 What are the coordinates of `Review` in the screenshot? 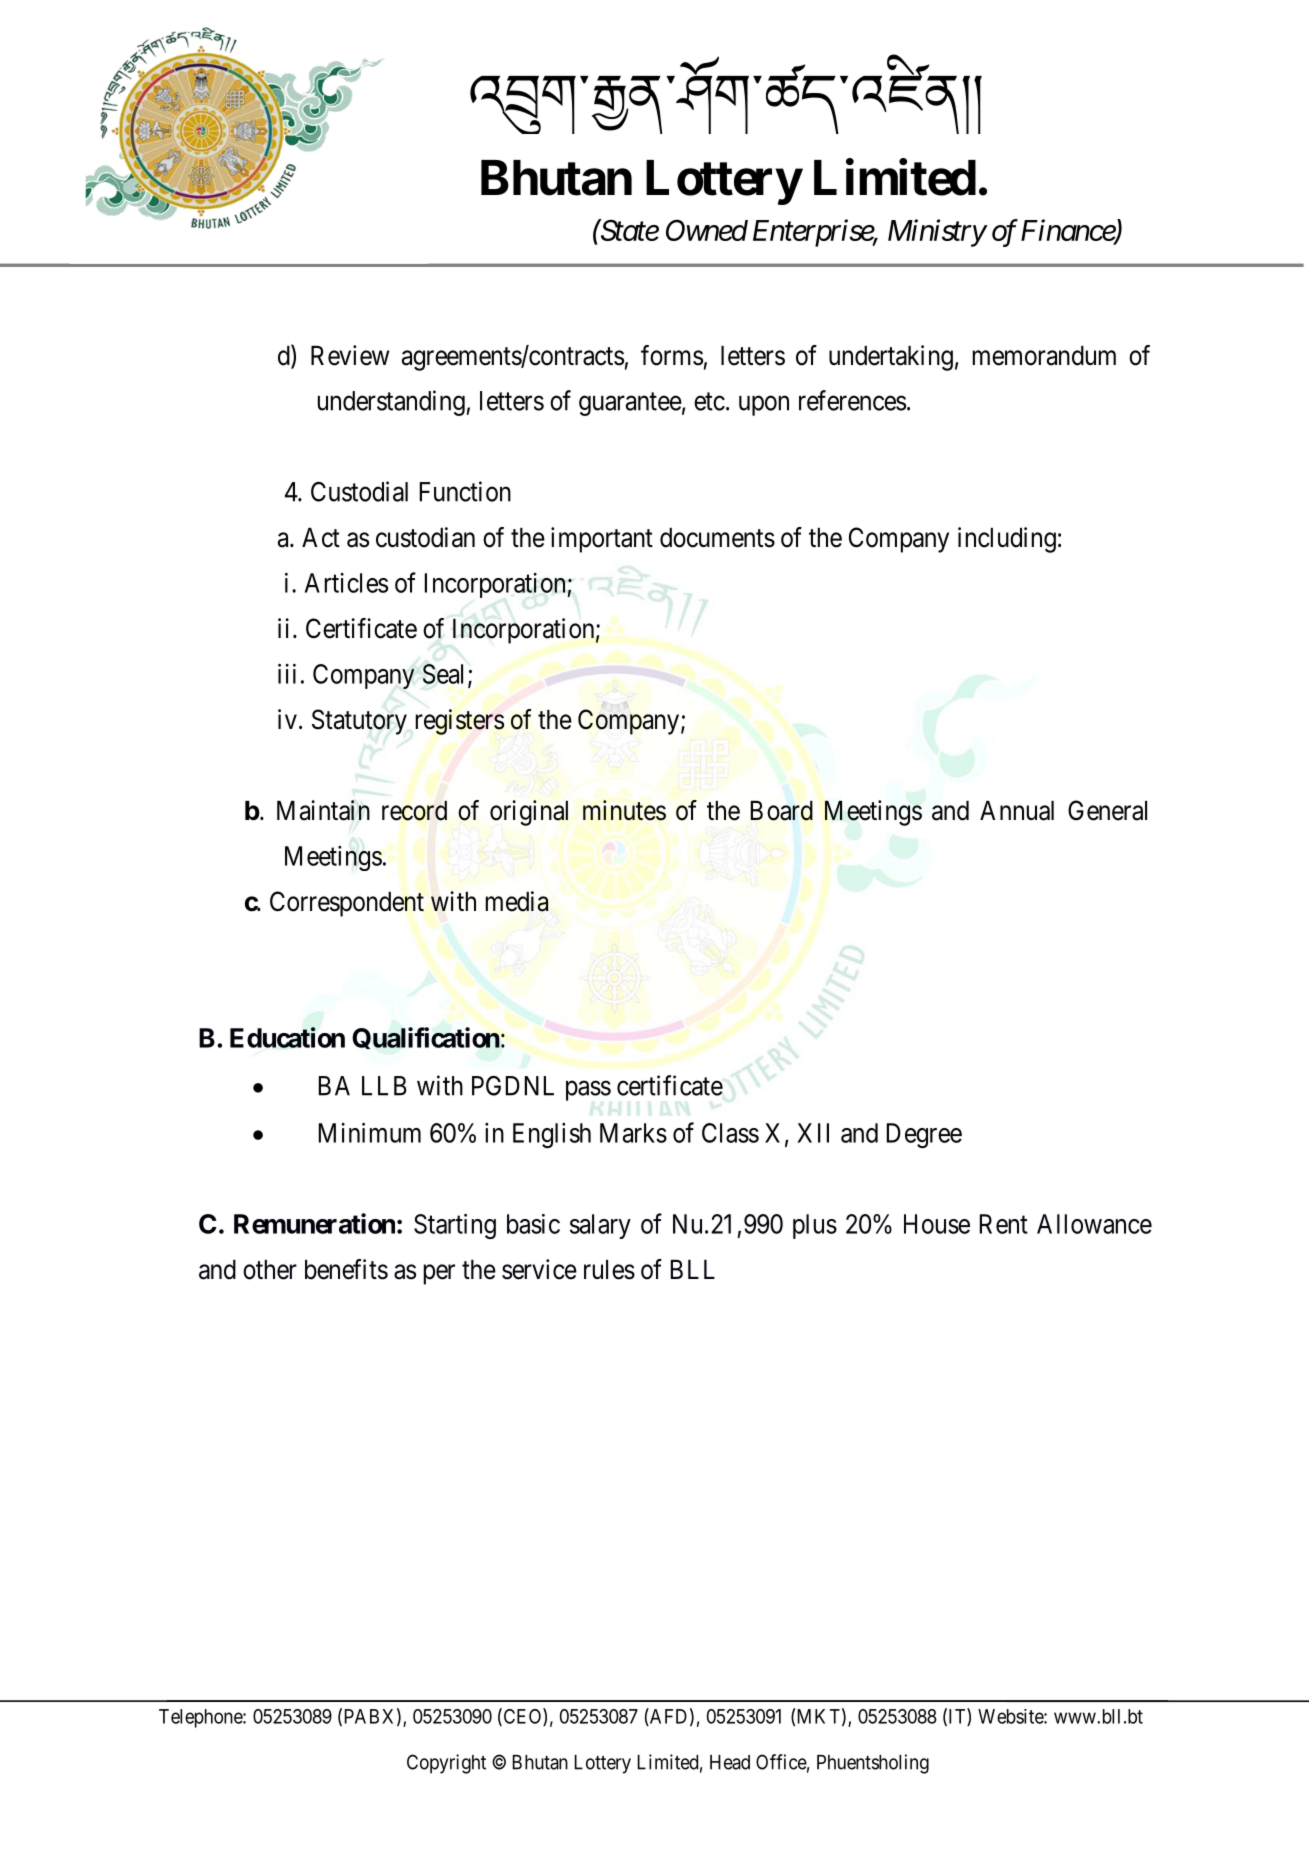 It's located at (350, 355).
